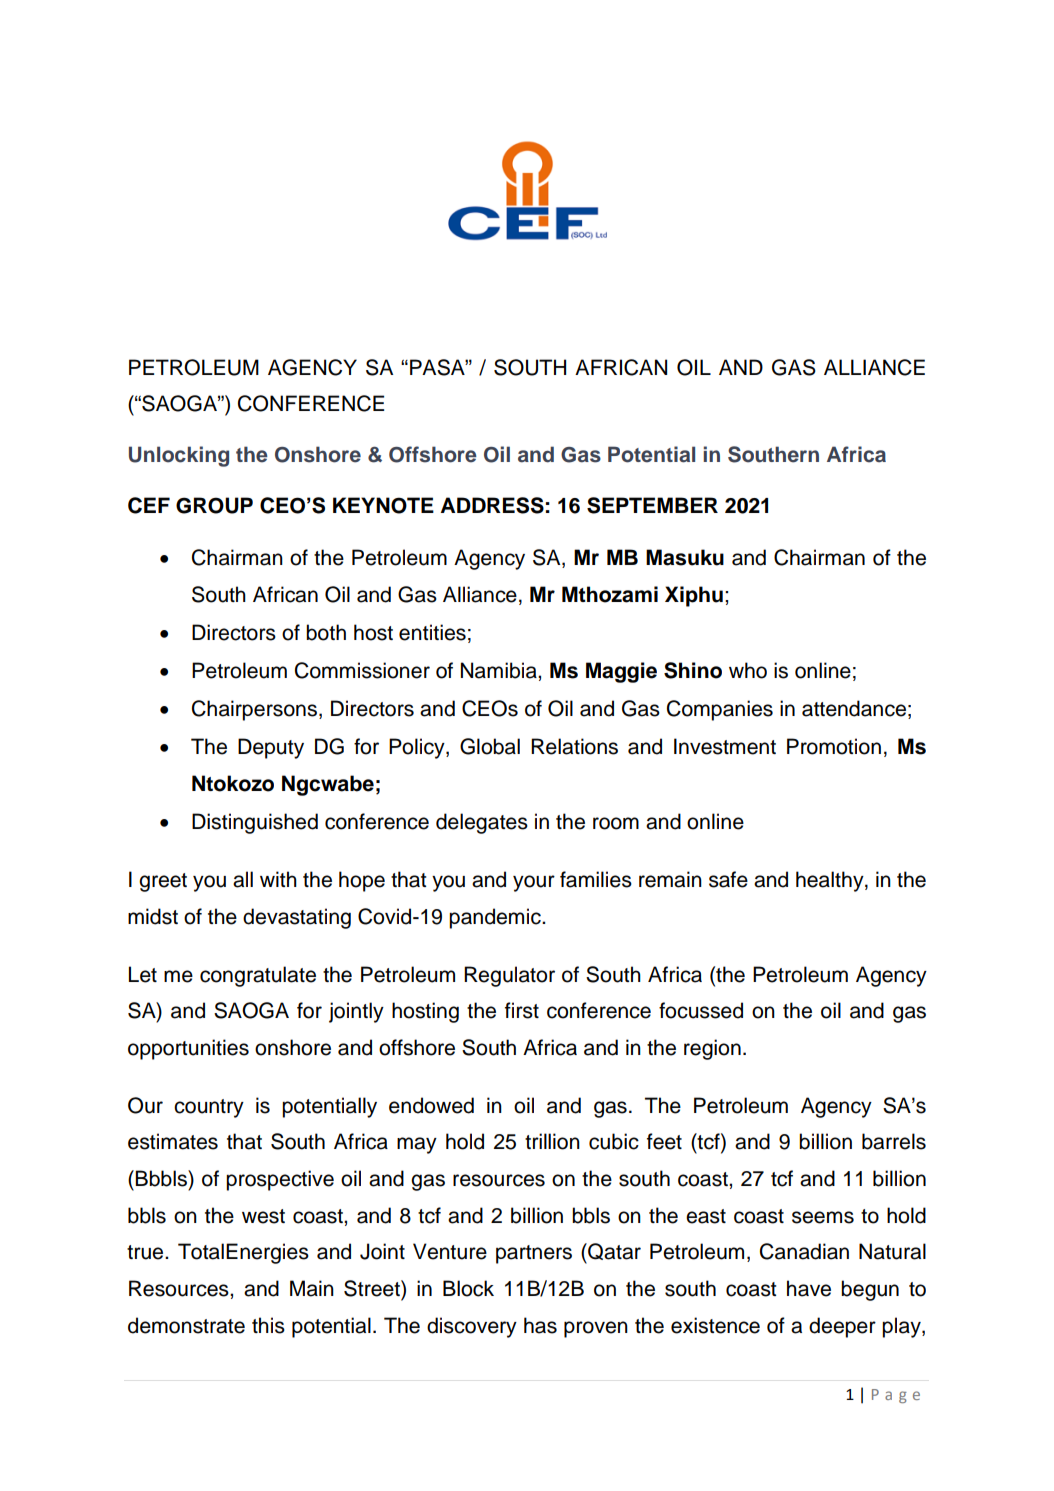 This image has width=1054, height=1491. What do you see at coordinates (534, 883) in the image?
I see `your` at bounding box center [534, 883].
